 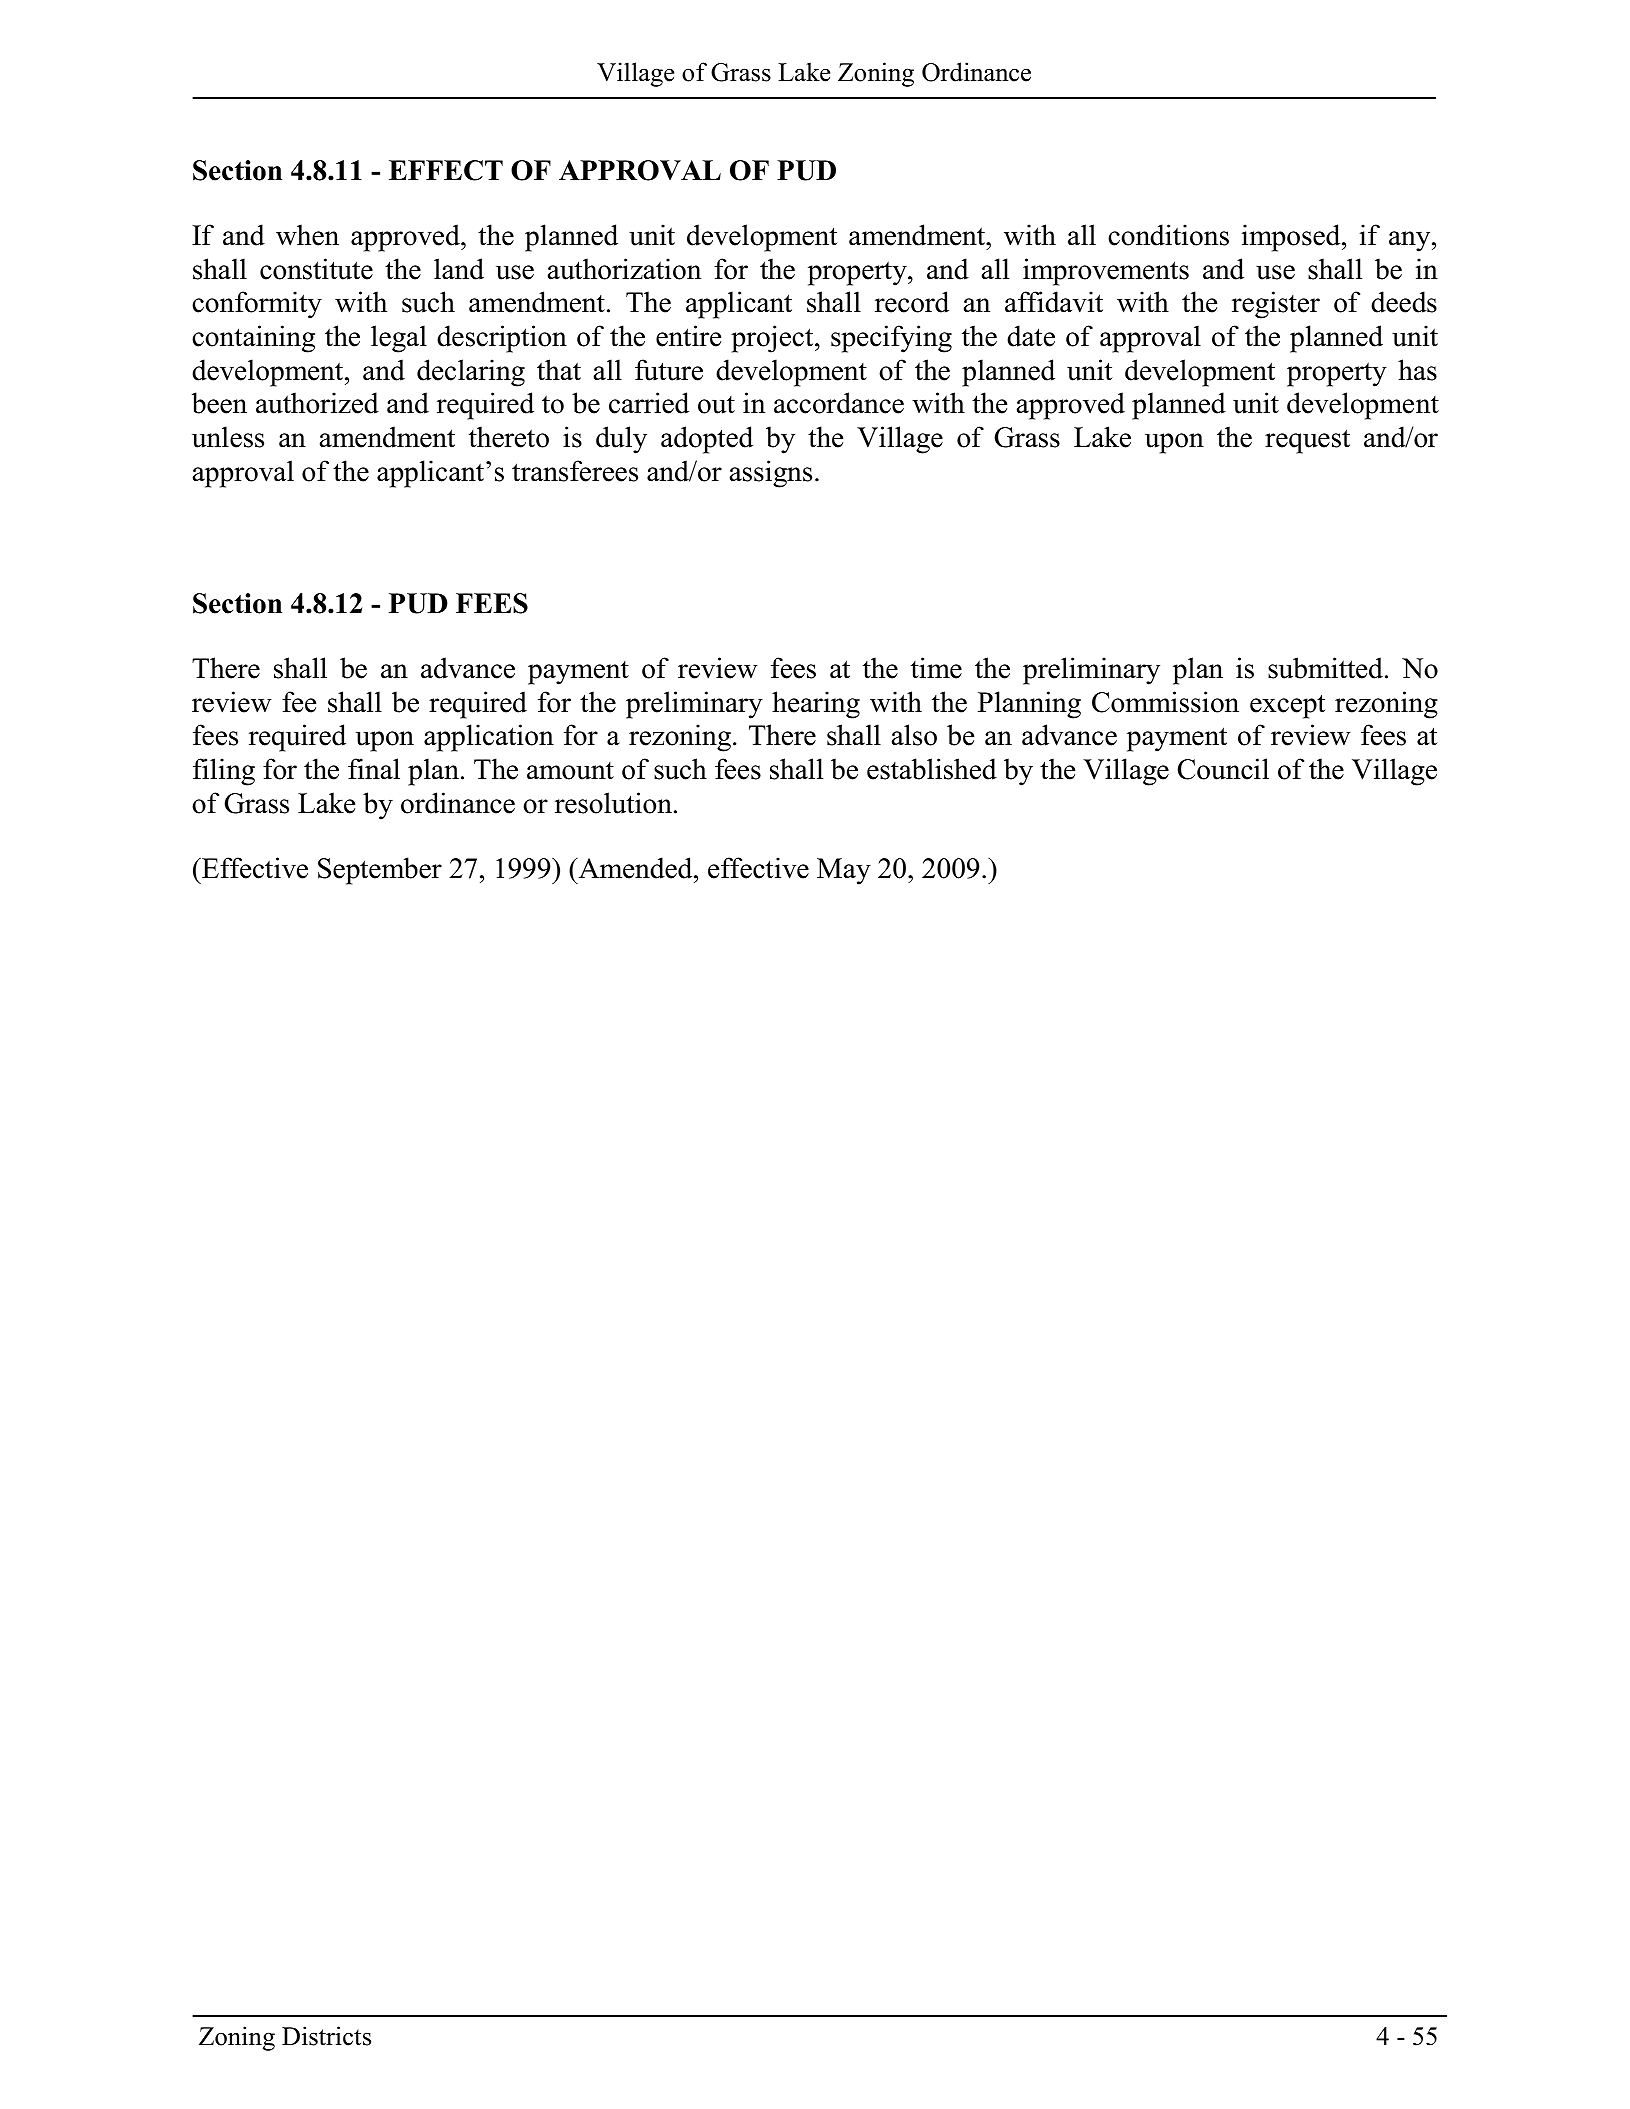 I want to click on project, so click(x=773, y=339).
